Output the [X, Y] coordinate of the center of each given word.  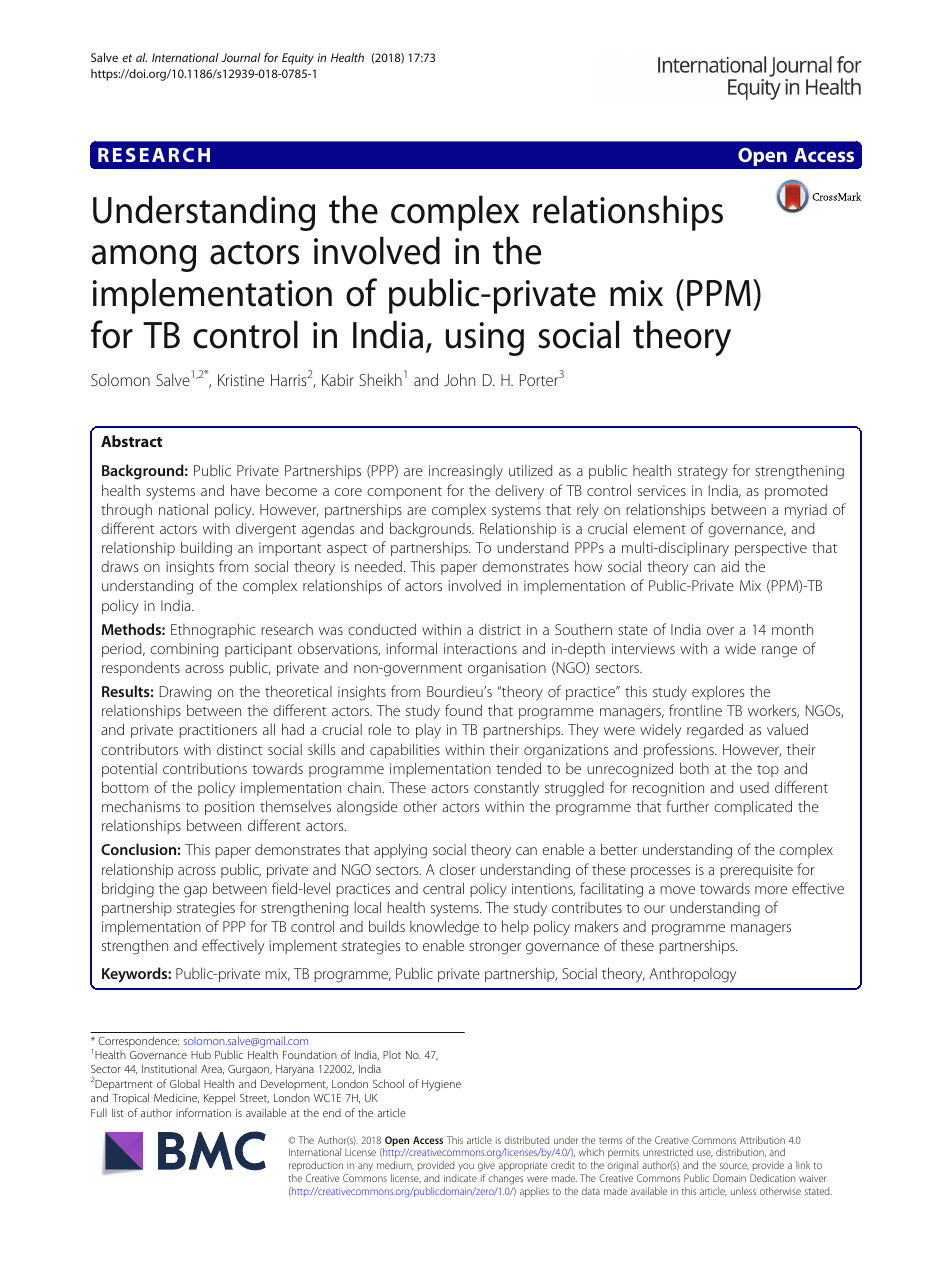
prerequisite [756, 871]
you [466, 1167]
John [459, 379]
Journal [241, 57]
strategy [703, 473]
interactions [480, 648]
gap [195, 892]
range [779, 652]
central [443, 888]
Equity [298, 59]
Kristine [241, 380]
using [485, 339]
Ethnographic [213, 631]
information [203, 1112]
